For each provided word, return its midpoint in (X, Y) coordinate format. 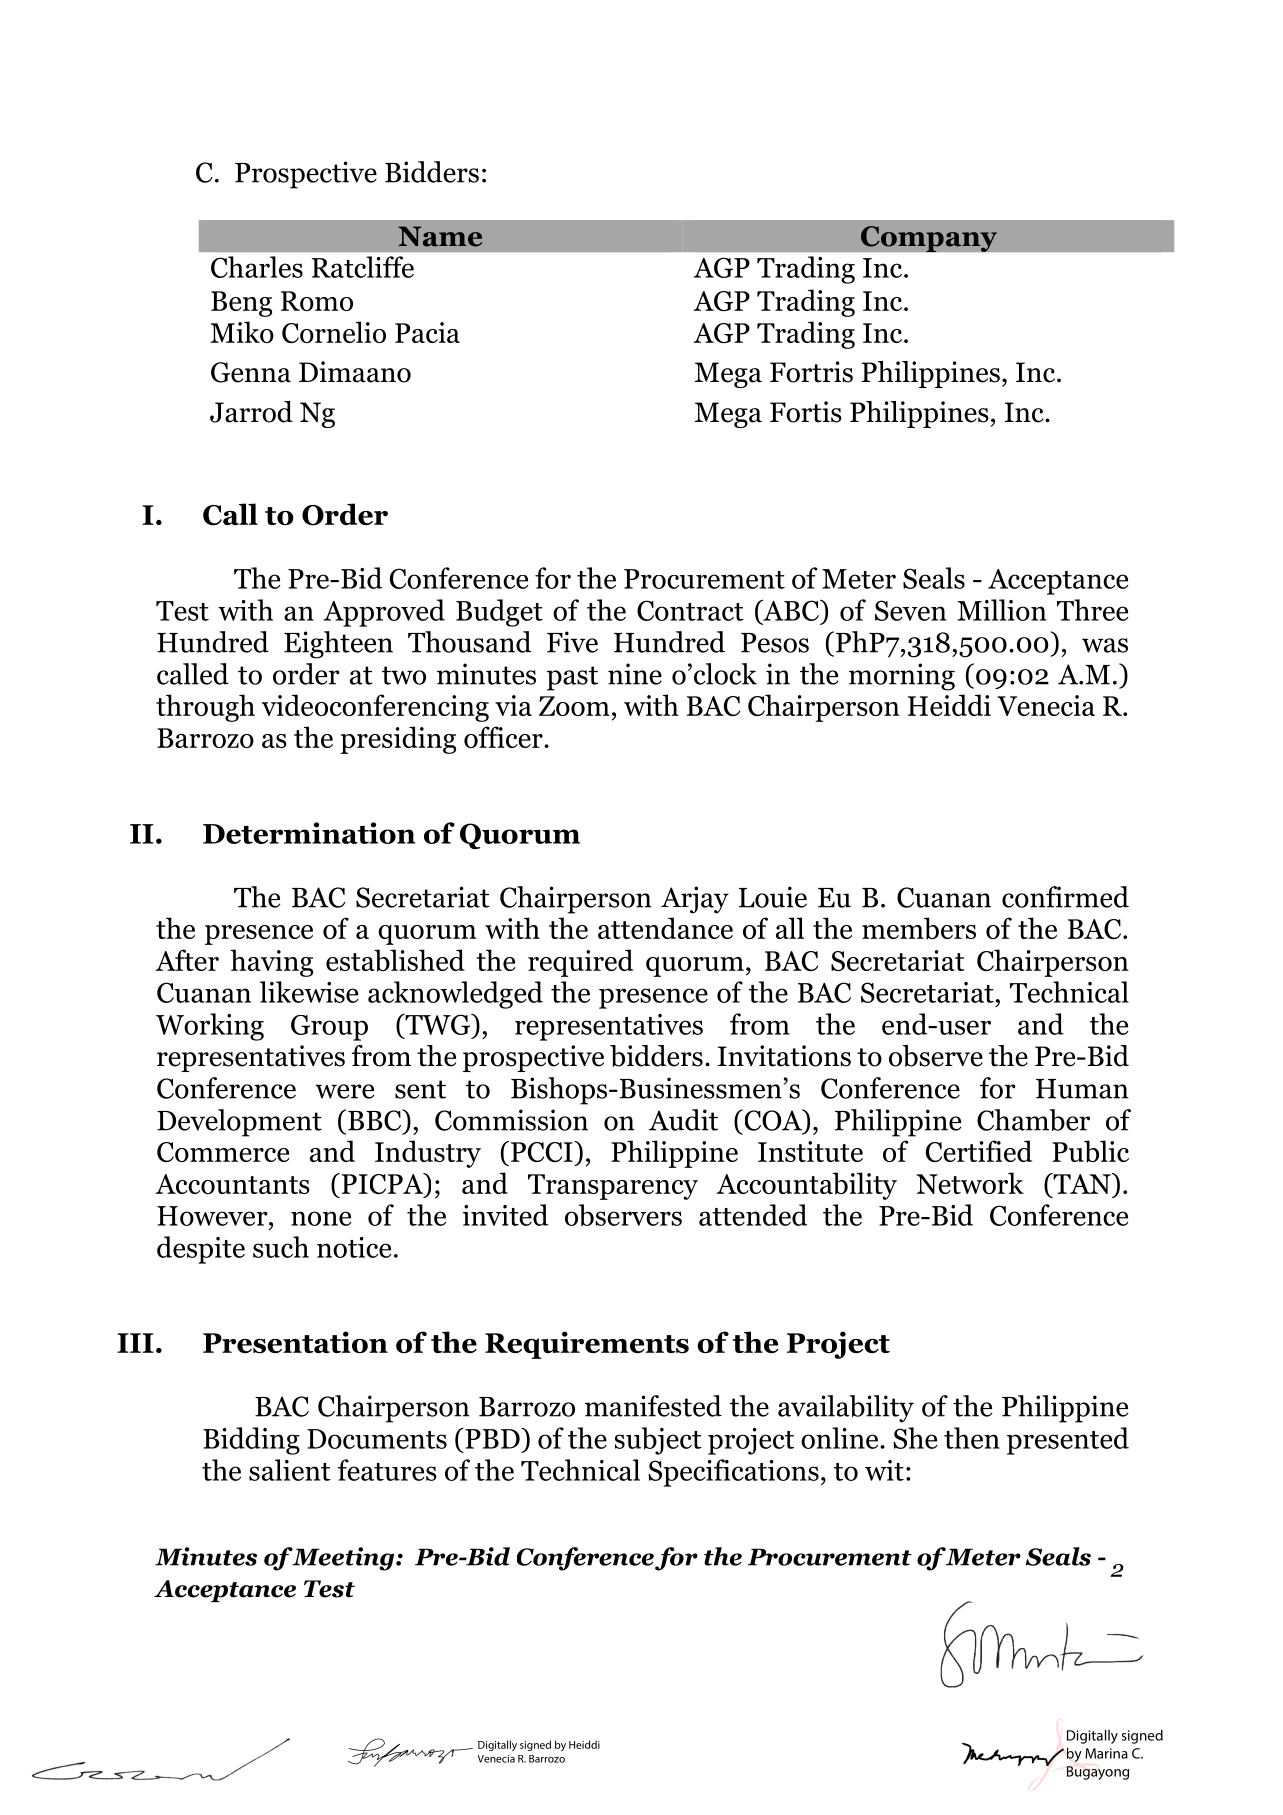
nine (635, 674)
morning (902, 677)
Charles (257, 267)
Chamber (1033, 1120)
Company (929, 239)
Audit (683, 1120)
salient (290, 1470)
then (972, 1438)
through (205, 708)
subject (658, 1441)
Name (440, 236)
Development (239, 1123)
